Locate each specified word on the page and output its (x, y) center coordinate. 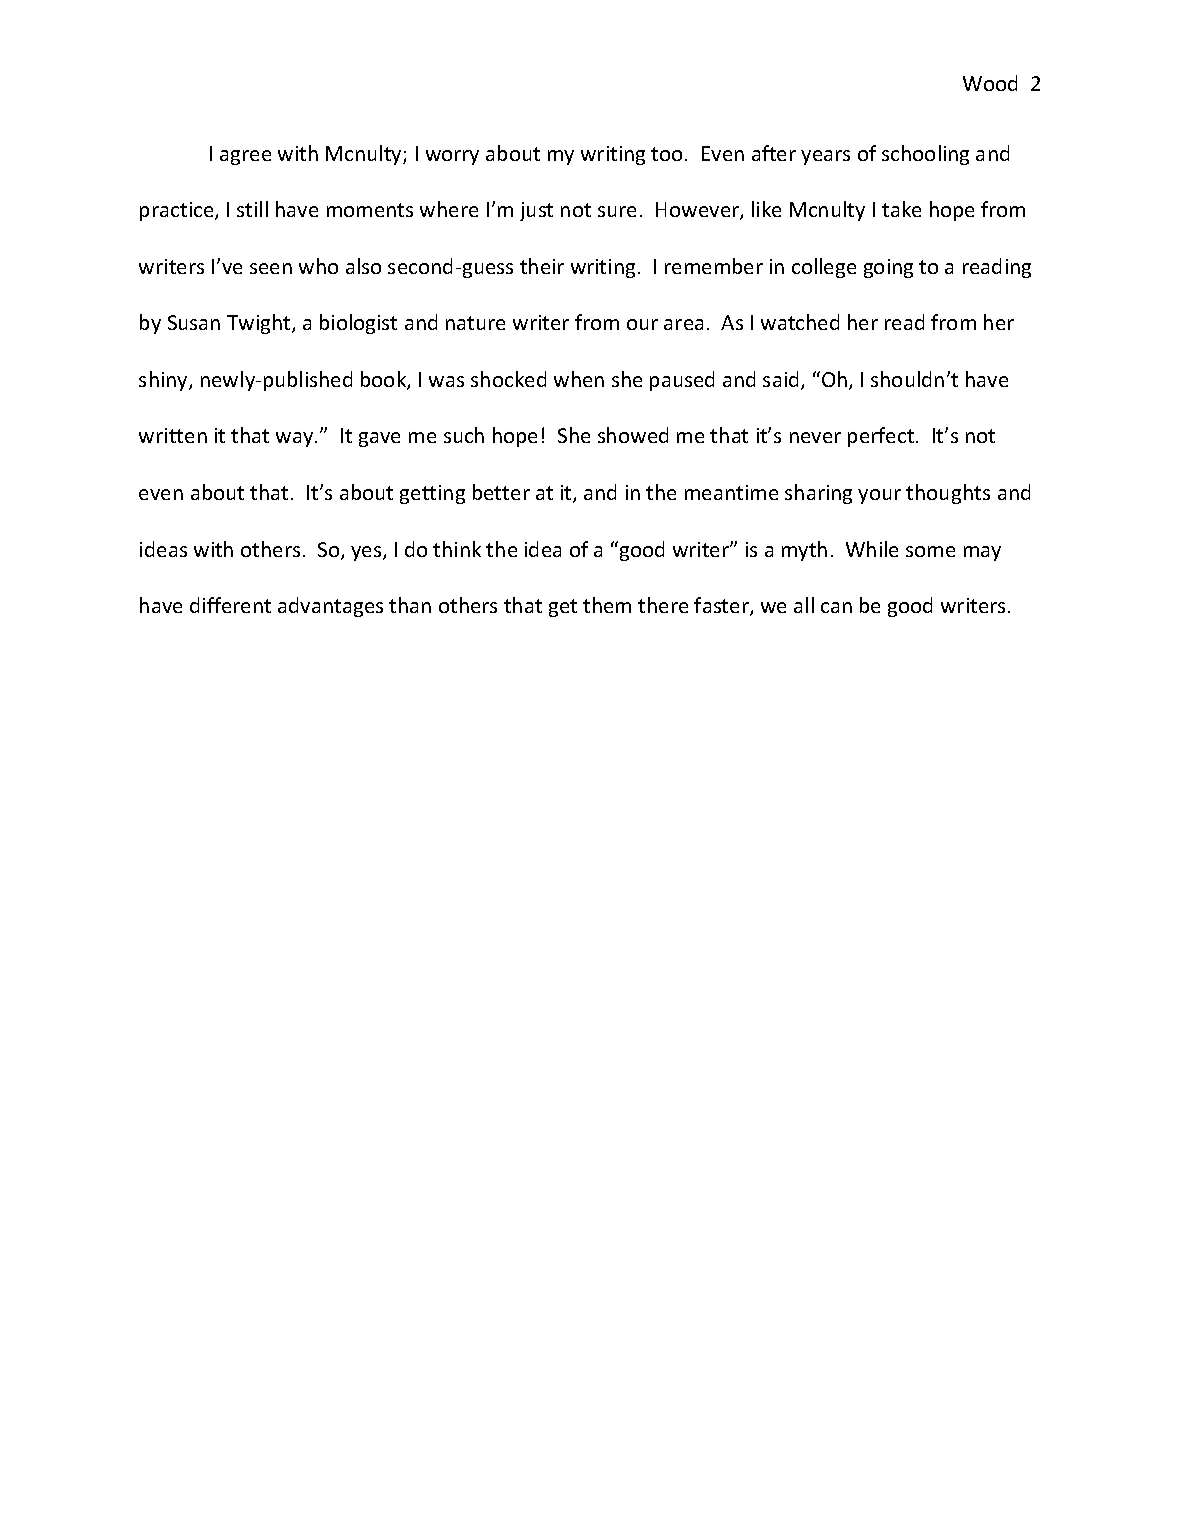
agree (245, 157)
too (666, 154)
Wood (990, 83)
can (836, 607)
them (607, 605)
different (230, 605)
